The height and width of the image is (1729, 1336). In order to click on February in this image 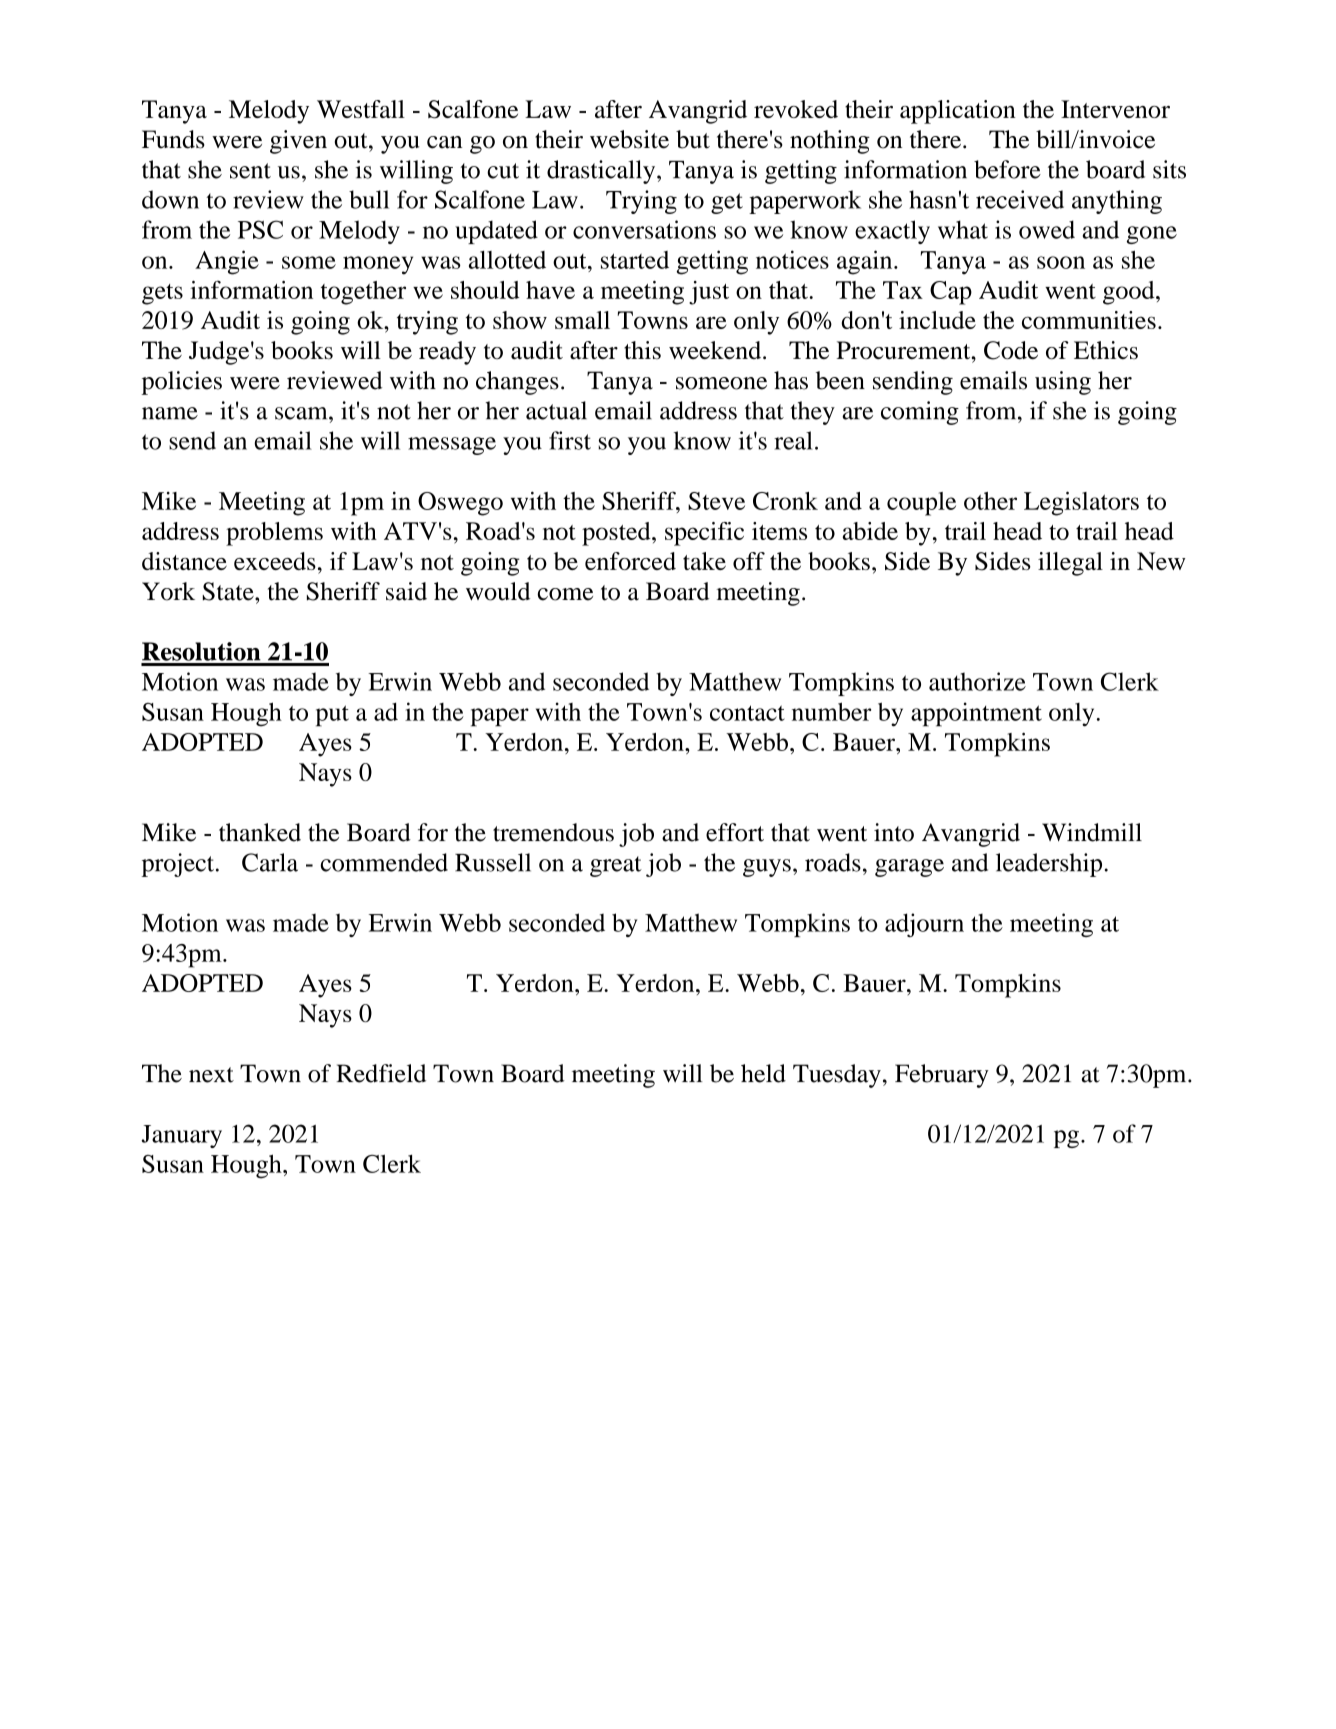, I will do `click(942, 1076)`.
